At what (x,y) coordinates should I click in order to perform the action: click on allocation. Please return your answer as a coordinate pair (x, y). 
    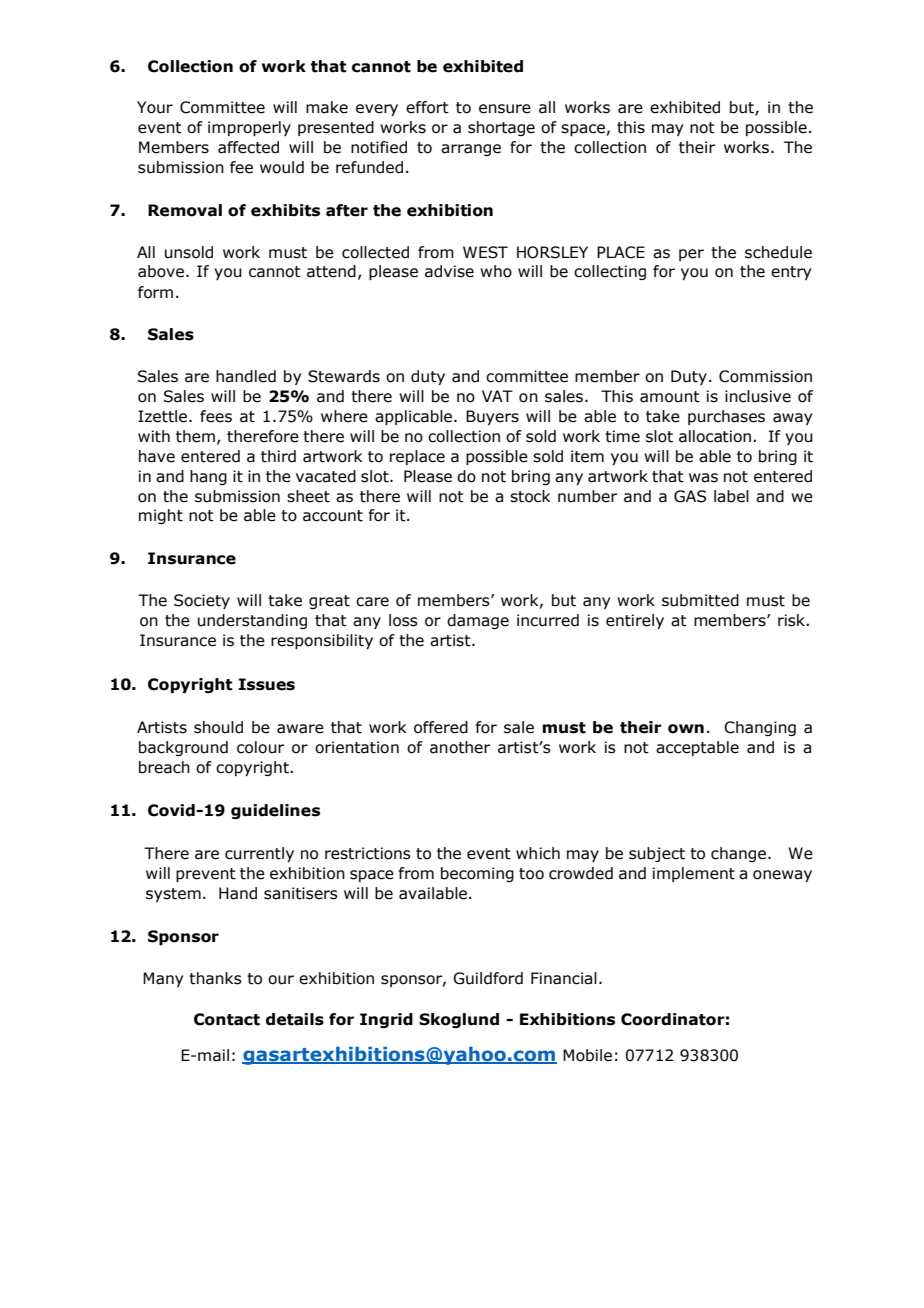
    Looking at the image, I should click on (715, 436).
